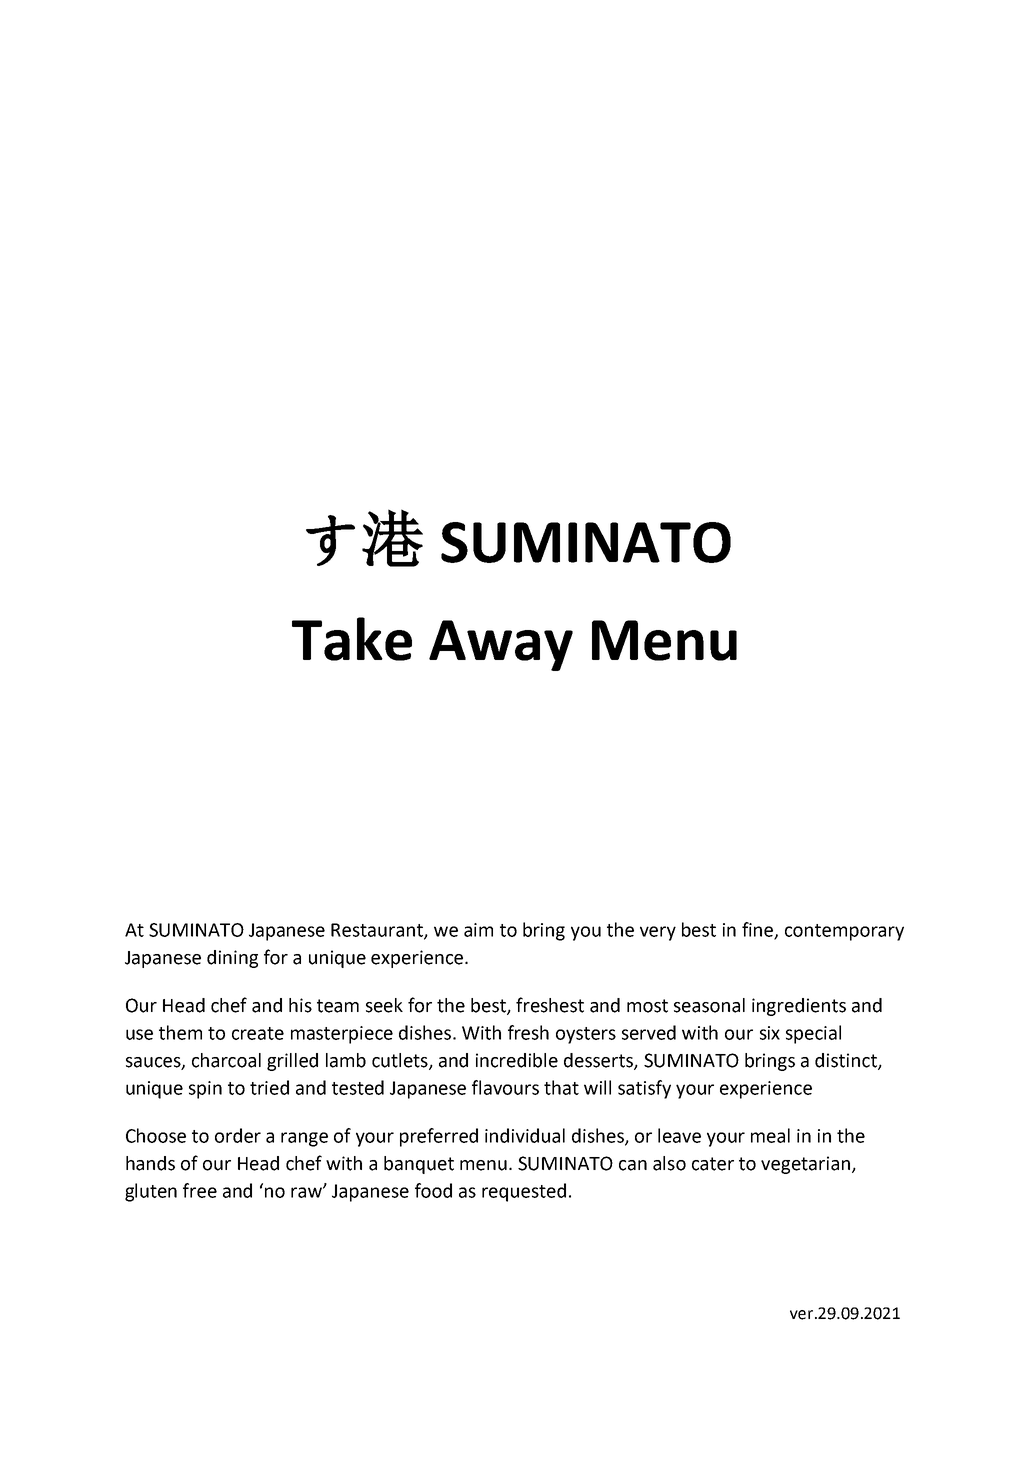 Image resolution: width=1032 pixels, height=1460 pixels. I want to click on aim, so click(478, 930).
